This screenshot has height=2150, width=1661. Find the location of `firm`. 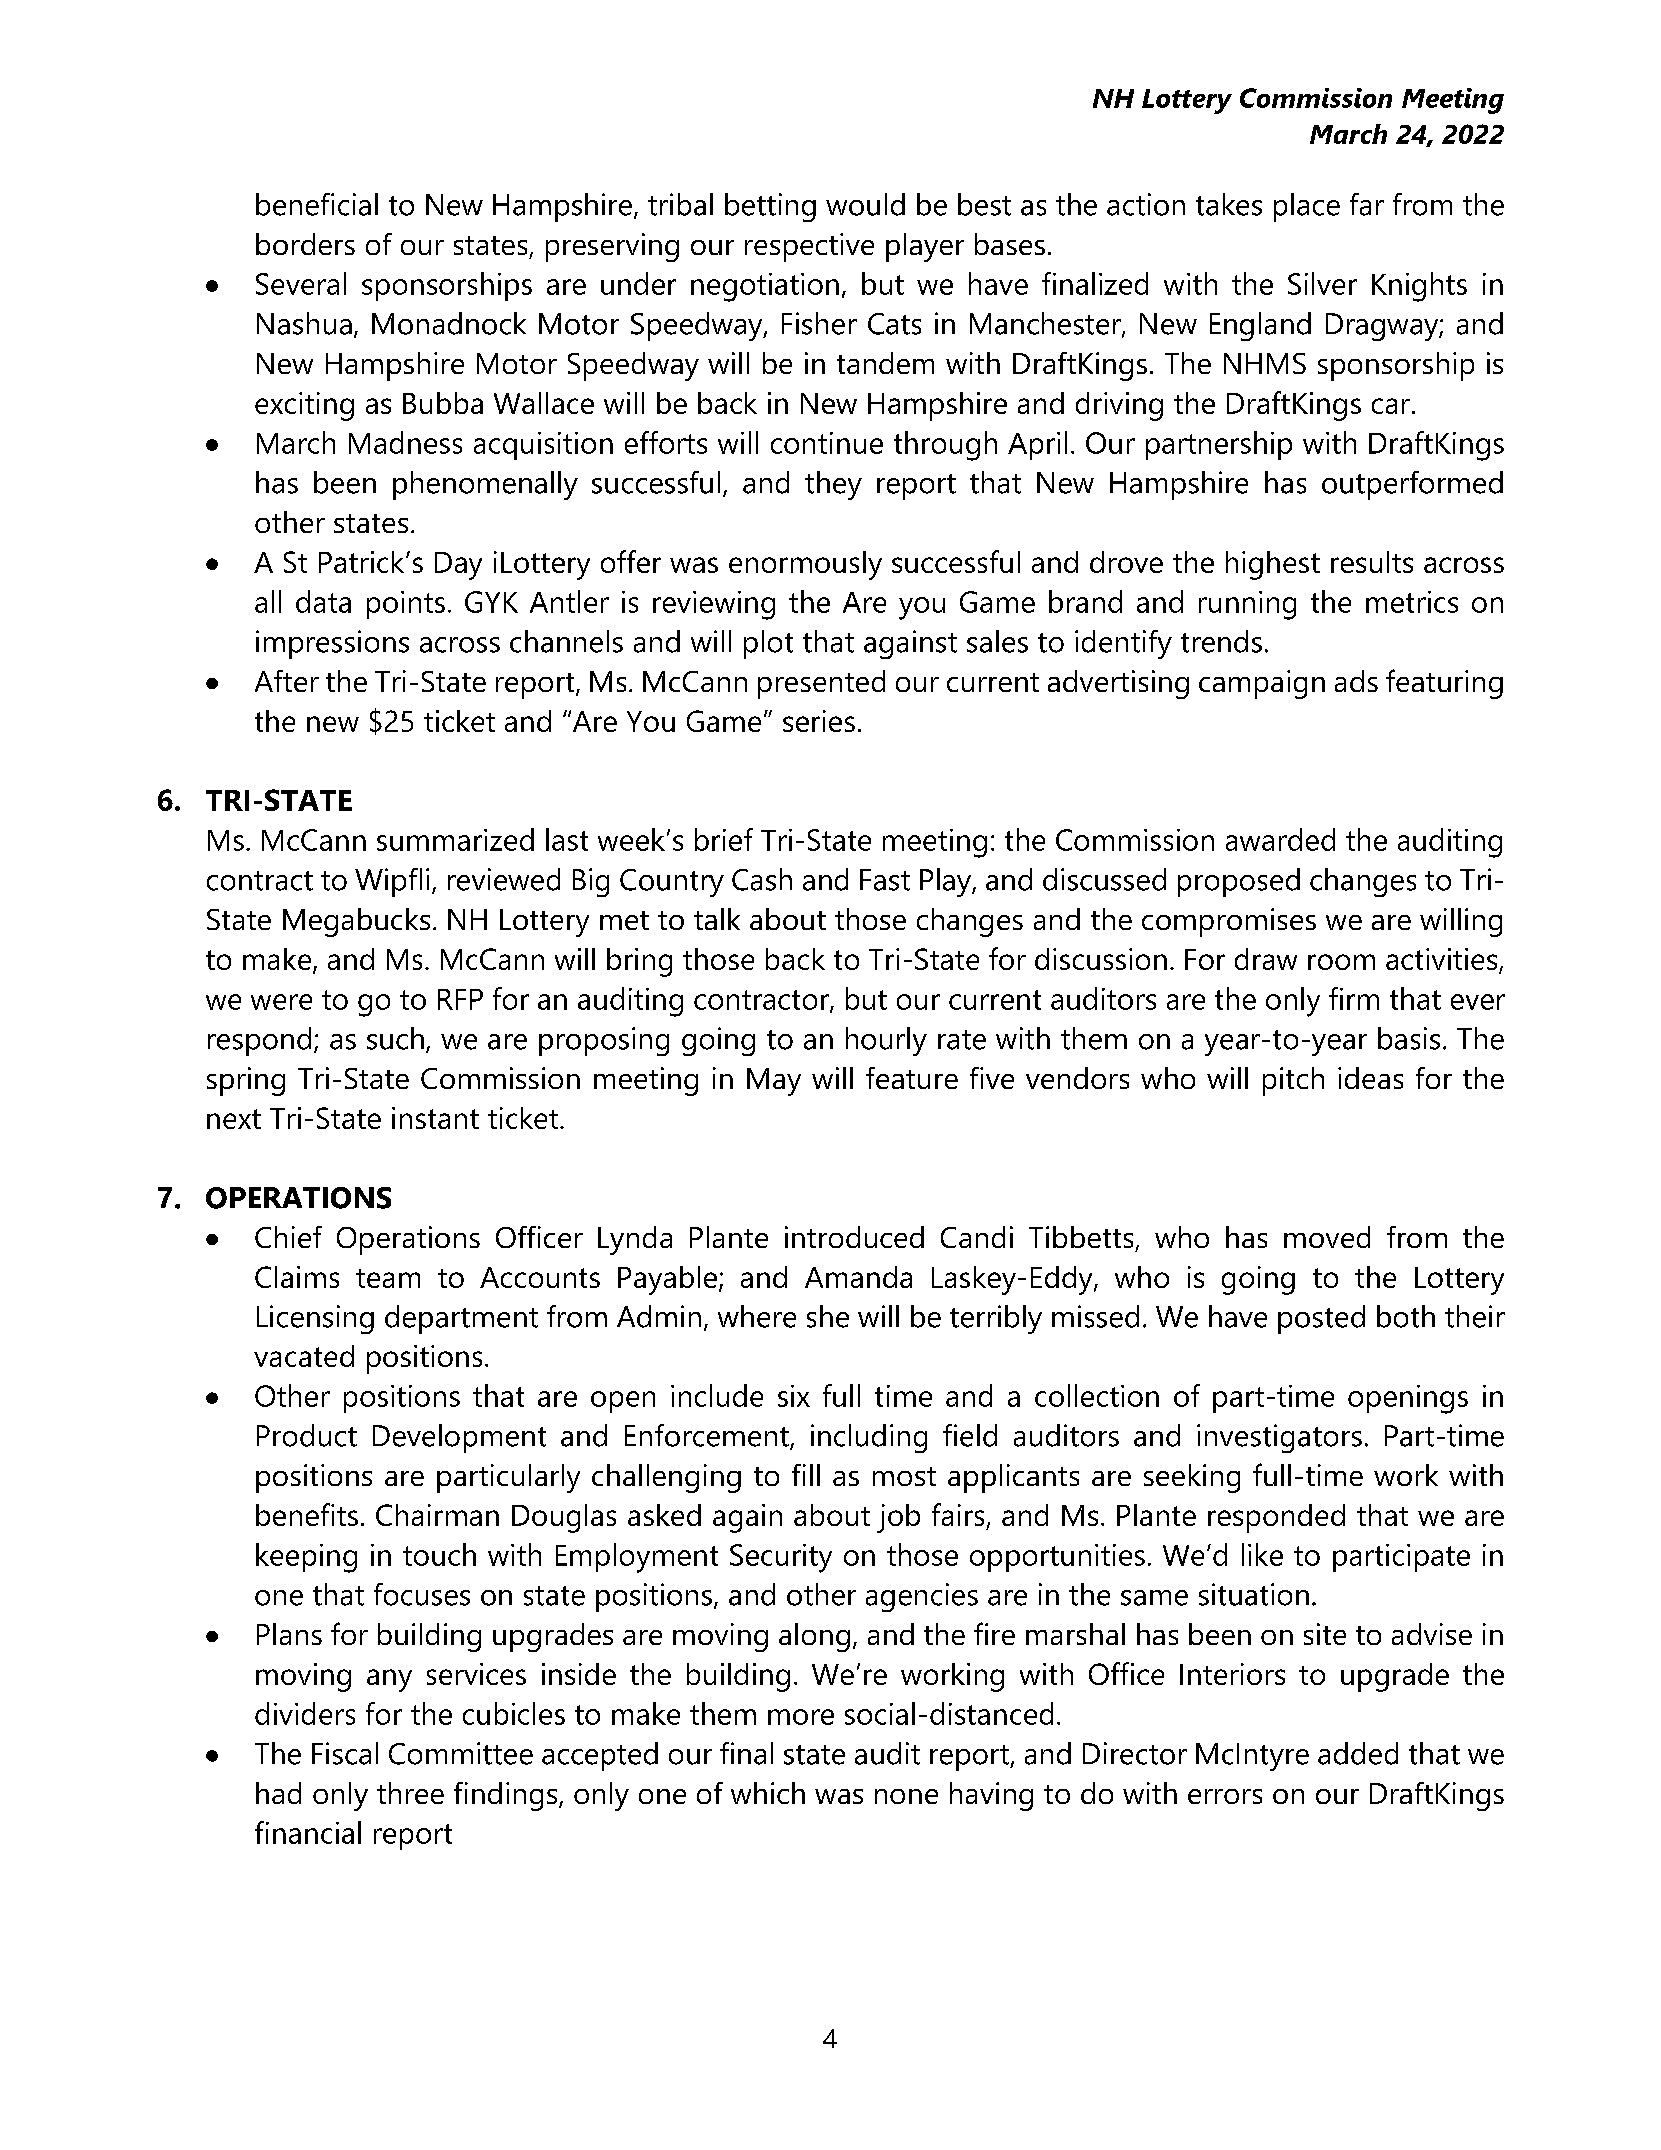

firm is located at coordinates (1354, 998).
